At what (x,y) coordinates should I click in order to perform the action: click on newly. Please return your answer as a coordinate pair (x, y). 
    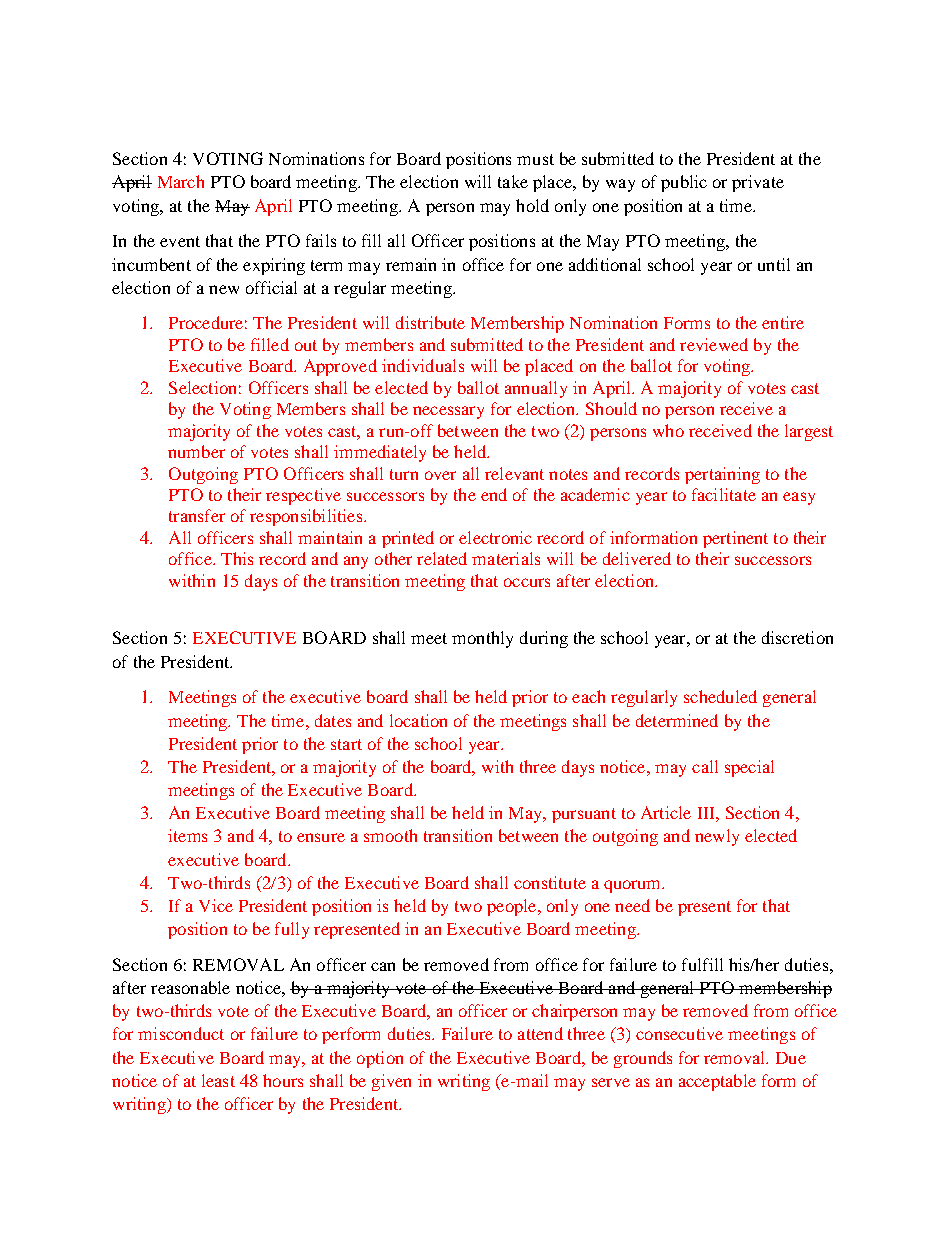
    Looking at the image, I should click on (717, 837).
